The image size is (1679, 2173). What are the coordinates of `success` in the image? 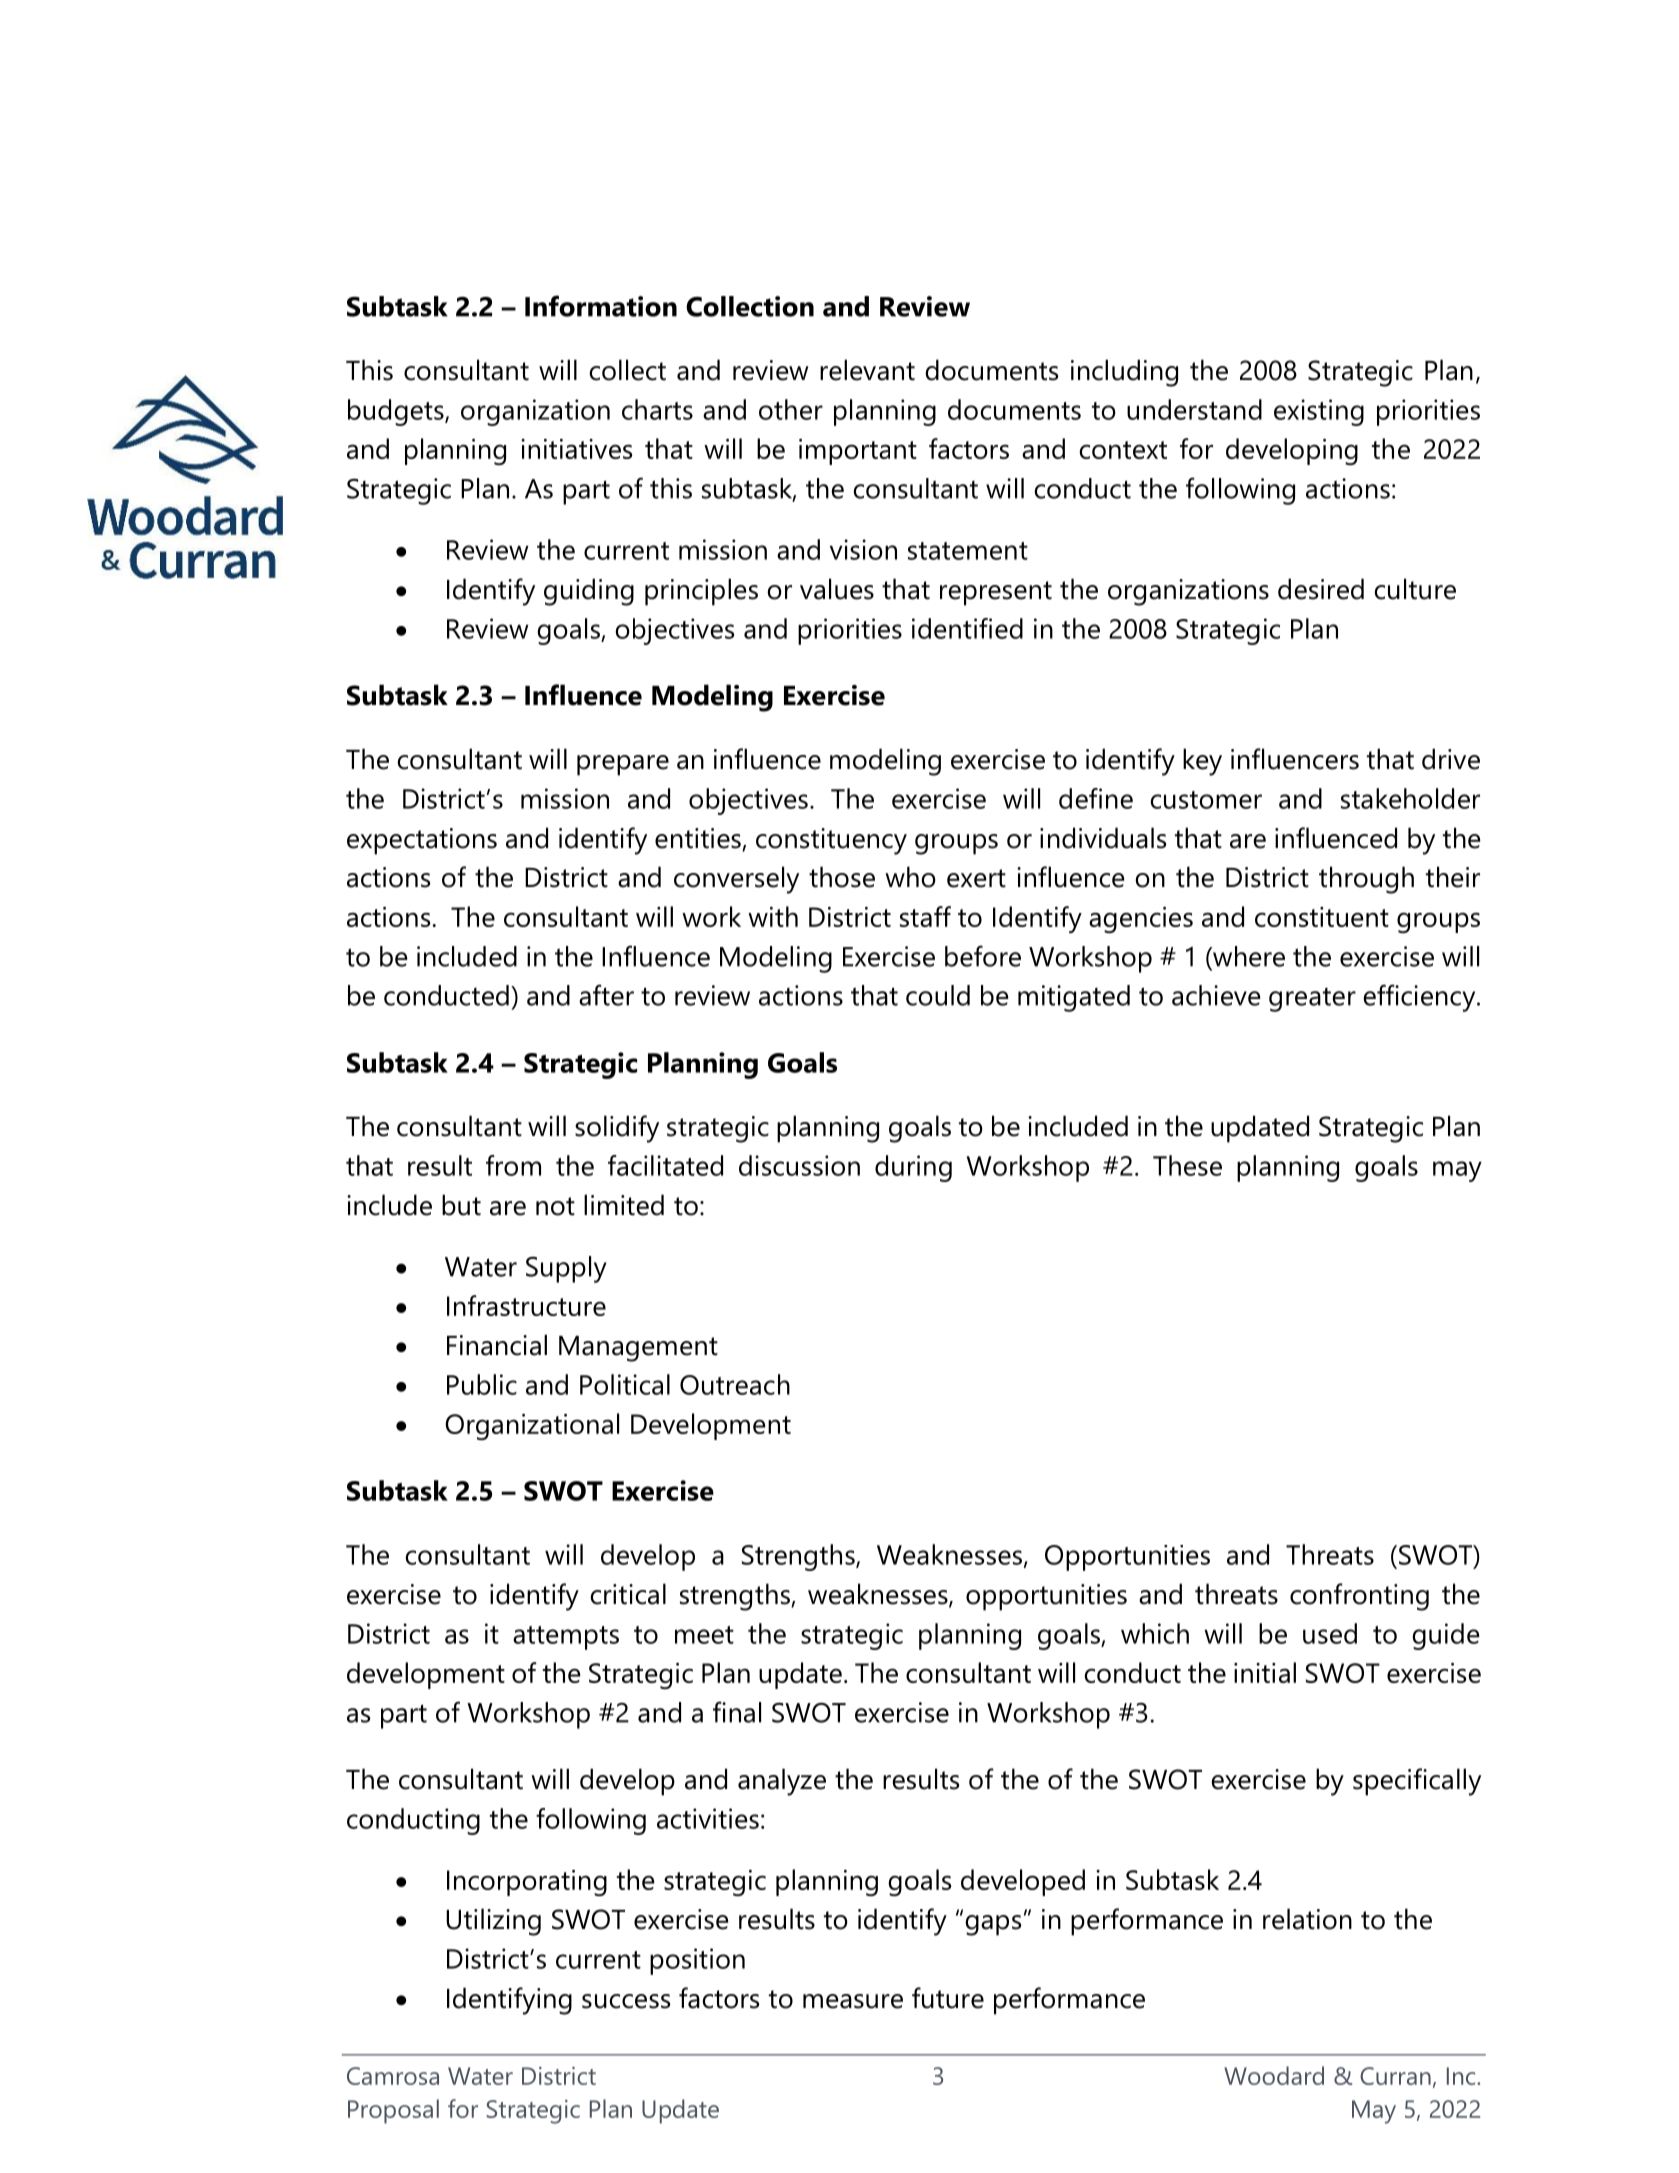 It's located at (626, 2001).
